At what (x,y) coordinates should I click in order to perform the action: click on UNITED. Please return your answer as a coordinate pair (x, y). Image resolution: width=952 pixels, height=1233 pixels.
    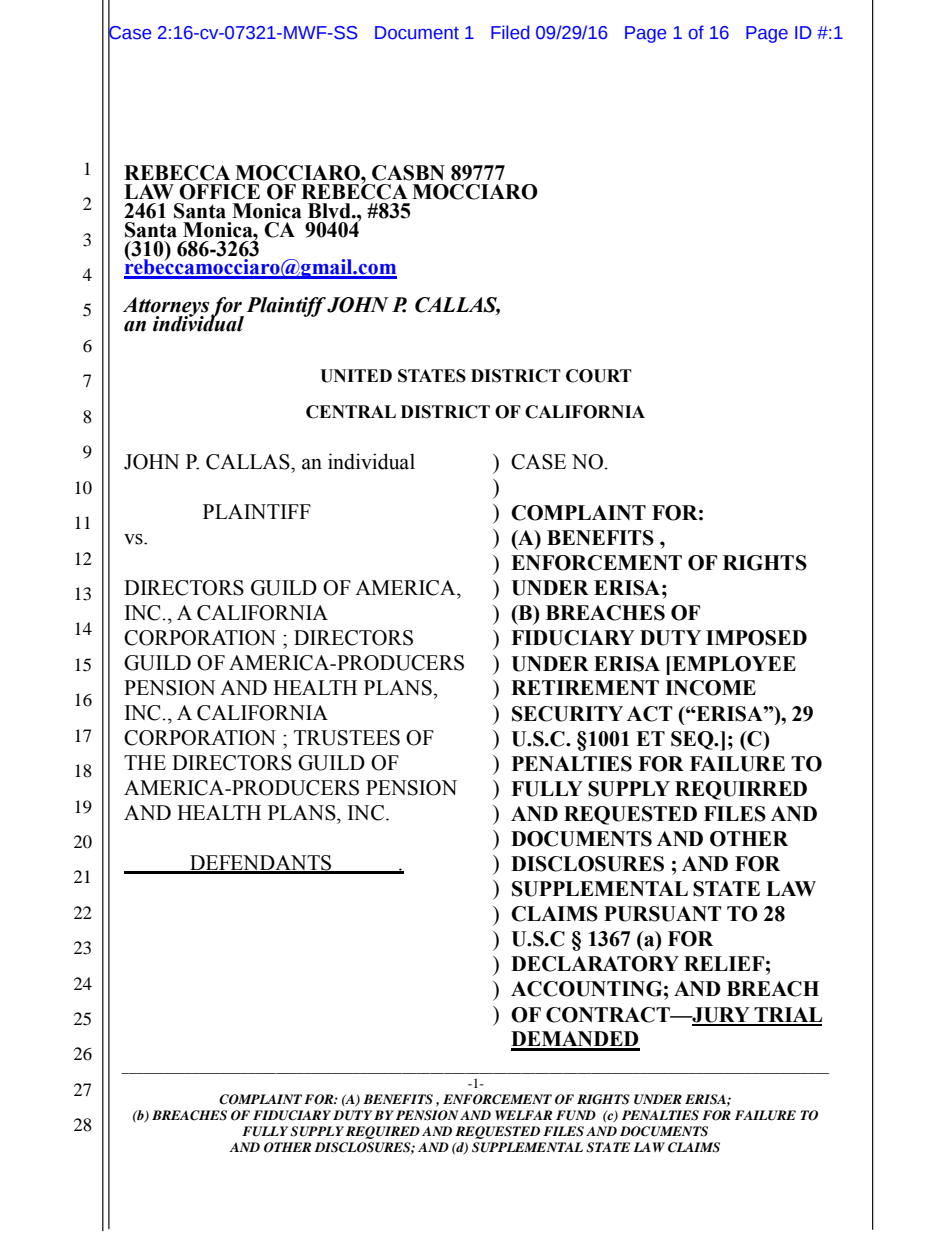
    Looking at the image, I should click on (356, 376).
